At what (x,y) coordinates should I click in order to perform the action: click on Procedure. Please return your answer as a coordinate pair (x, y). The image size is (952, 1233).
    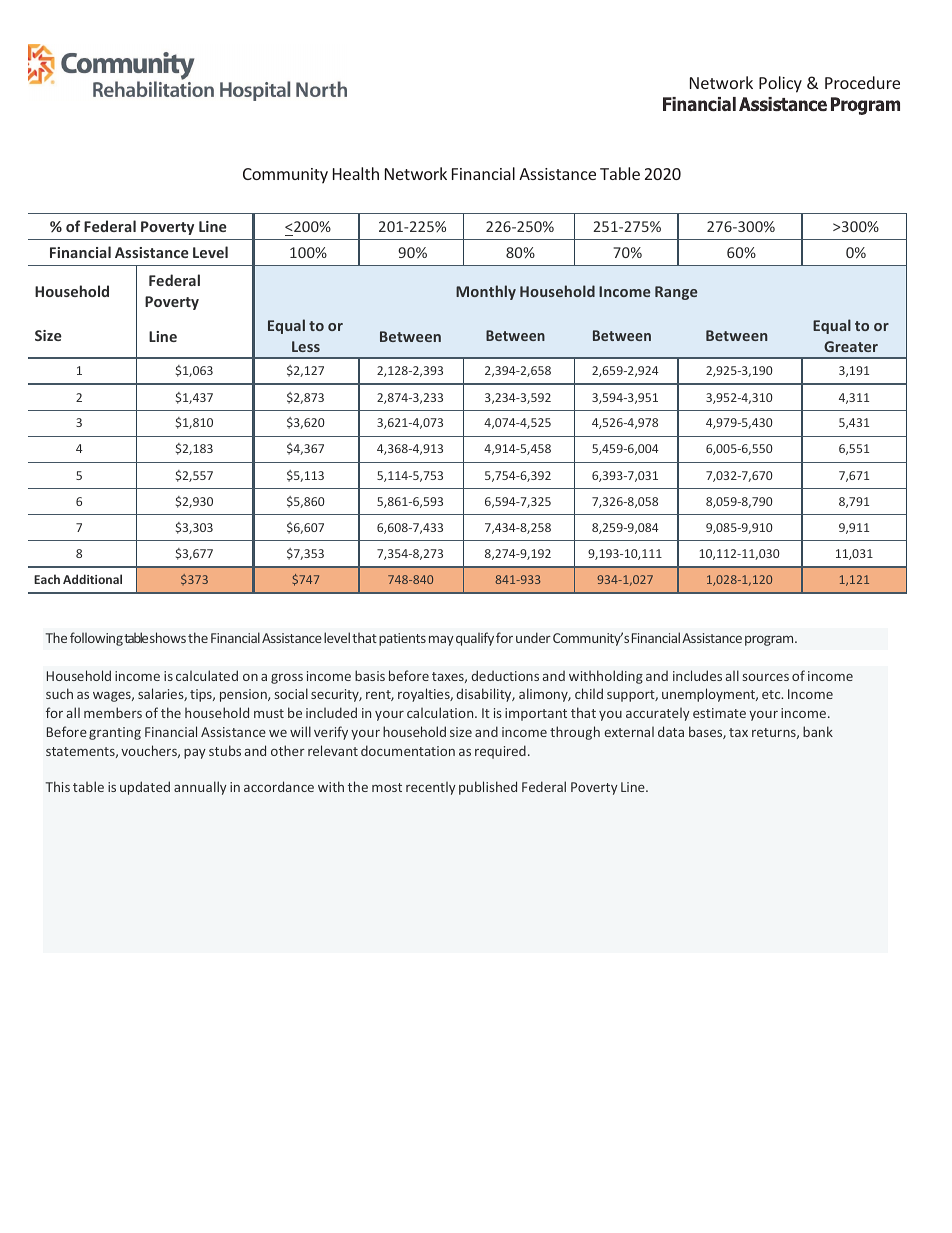
    Looking at the image, I should click on (862, 82).
